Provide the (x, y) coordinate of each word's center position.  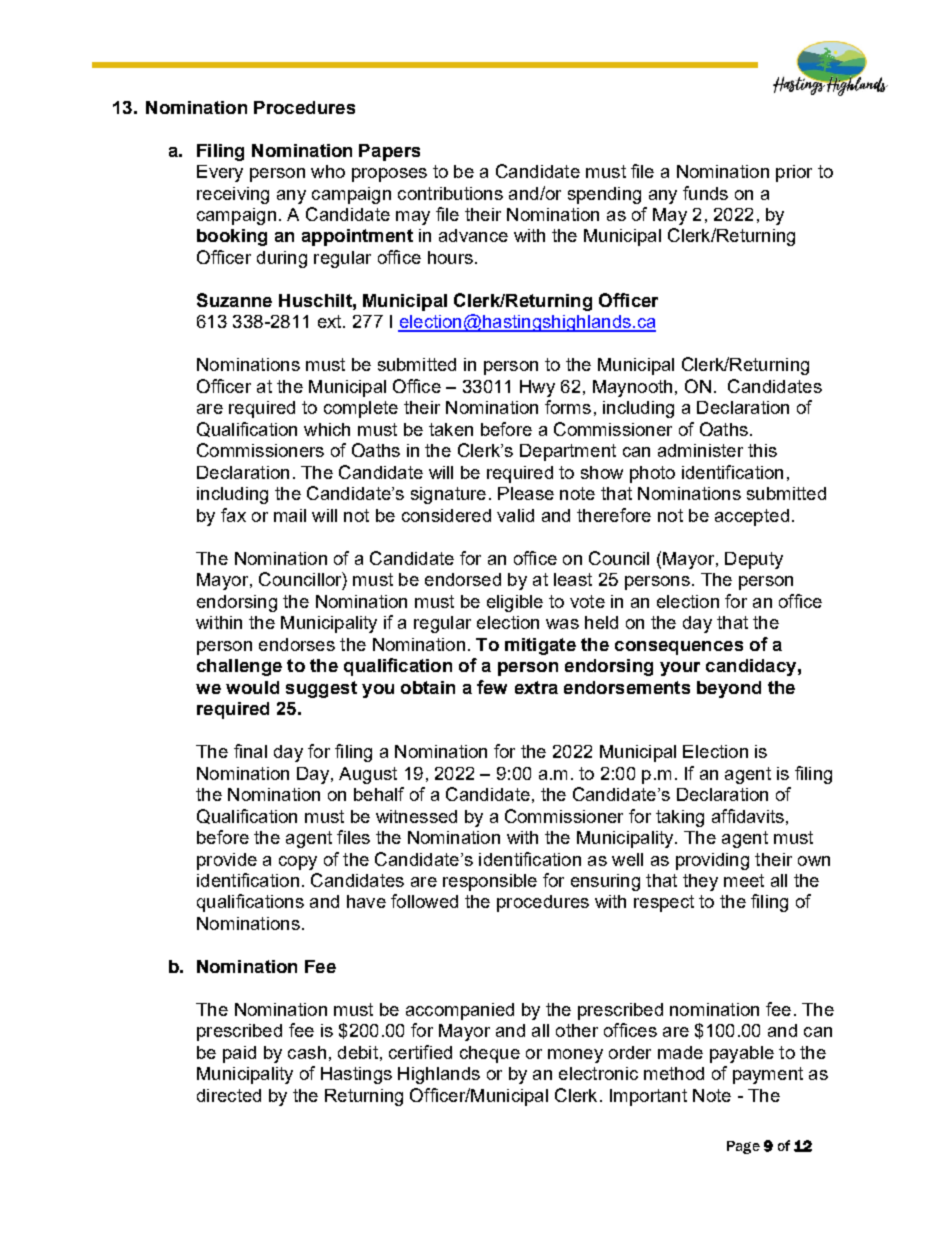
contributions (450, 193)
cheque (490, 1054)
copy (298, 863)
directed (229, 1095)
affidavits (748, 816)
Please (526, 493)
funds (705, 193)
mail (290, 515)
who (328, 171)
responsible (490, 882)
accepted (752, 517)
